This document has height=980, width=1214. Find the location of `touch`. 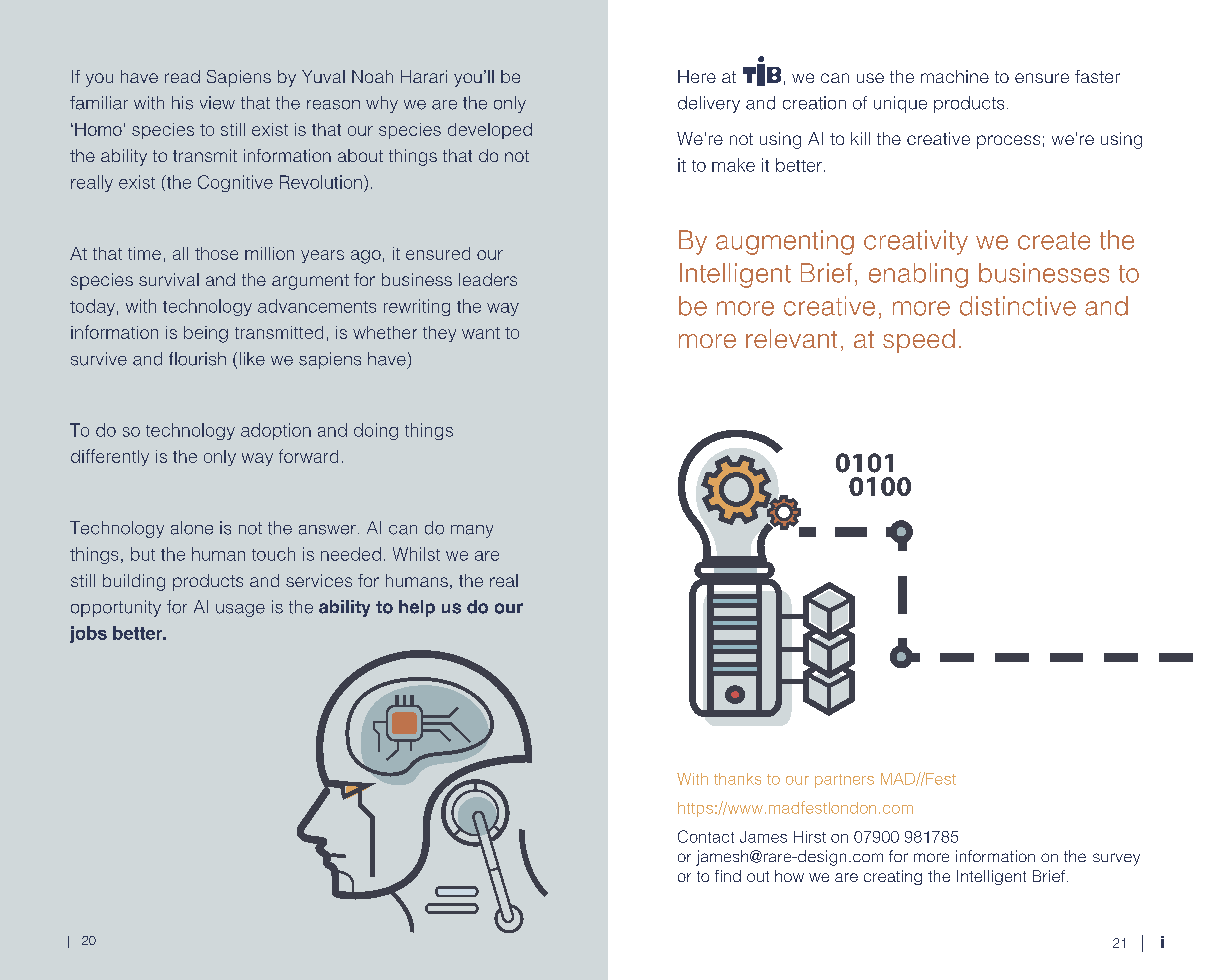

touch is located at coordinates (273, 554).
